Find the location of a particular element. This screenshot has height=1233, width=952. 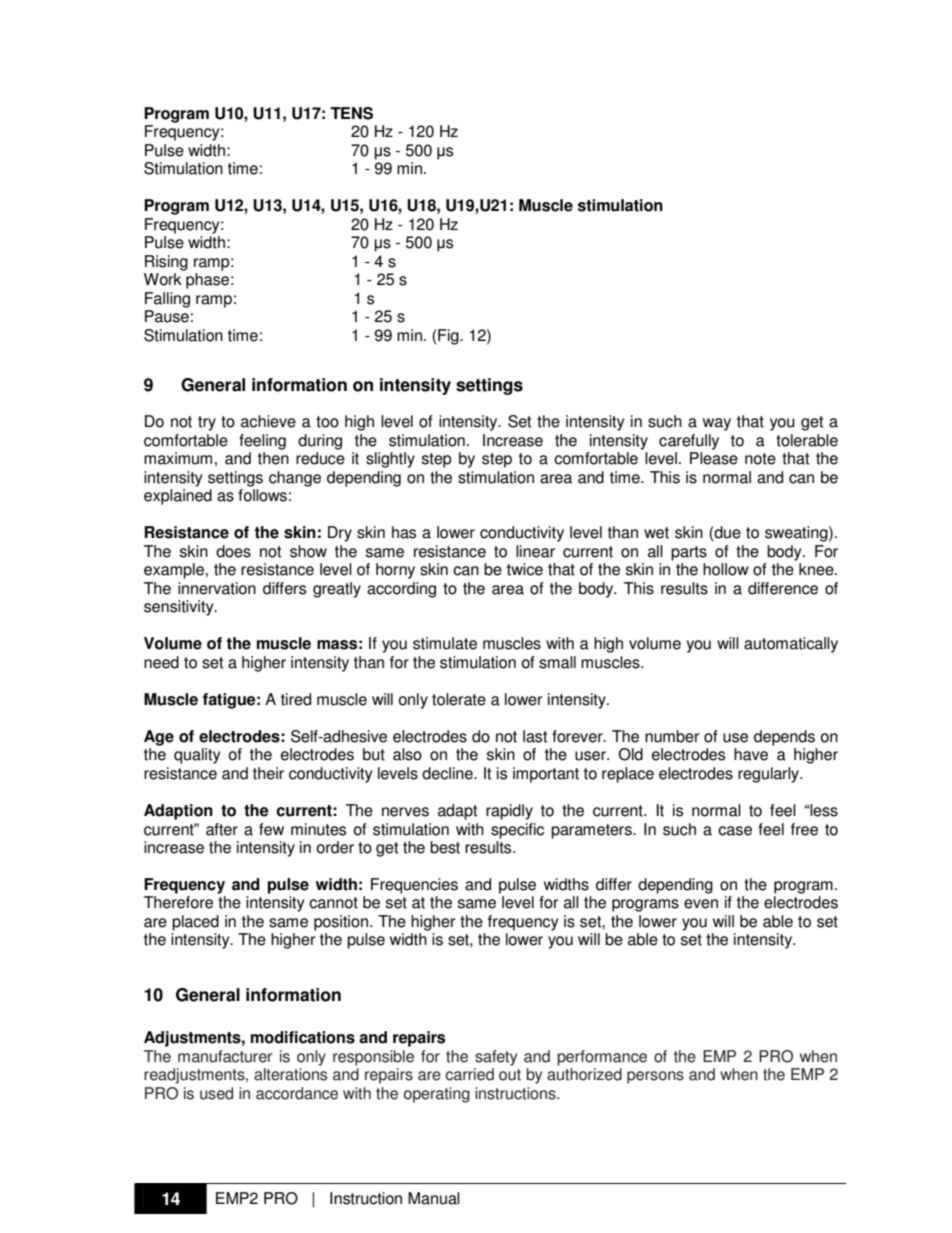

Manual is located at coordinates (434, 1198).
